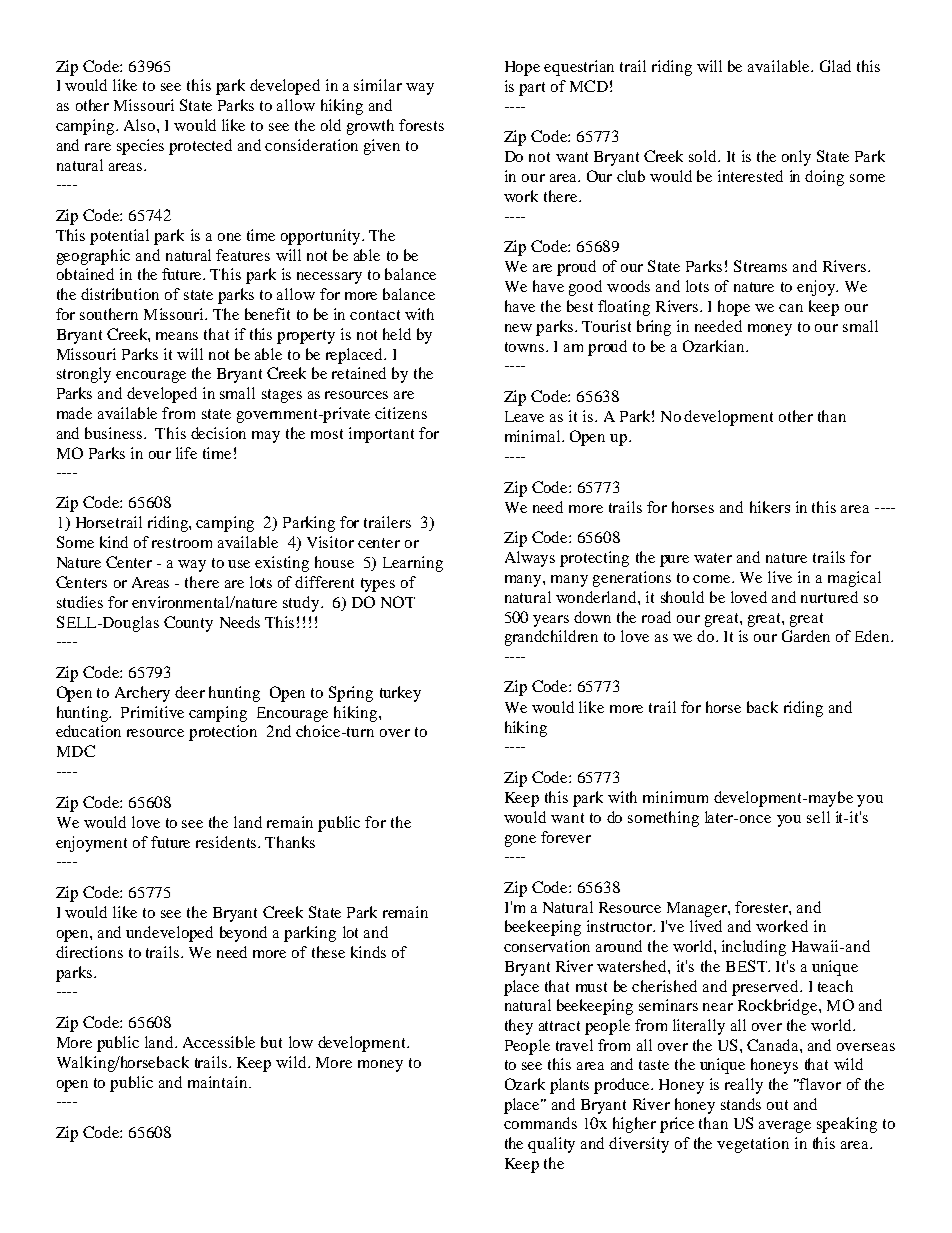  Describe the element at coordinates (770, 507) in the image. I see `hikers` at that location.
